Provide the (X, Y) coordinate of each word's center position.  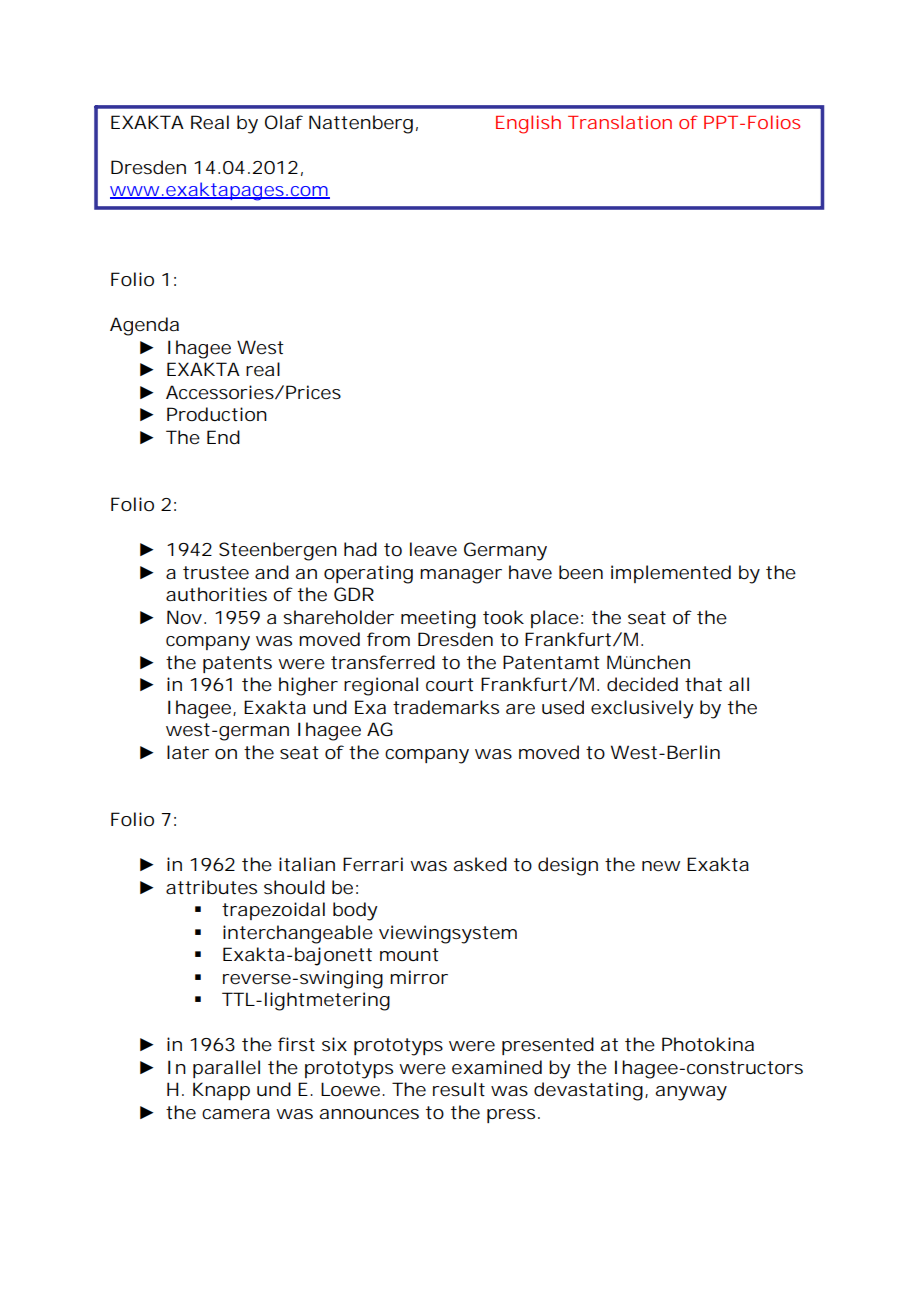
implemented (671, 574)
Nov (184, 617)
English (528, 124)
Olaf (284, 122)
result (459, 1089)
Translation (620, 122)
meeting (438, 619)
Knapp (221, 1091)
